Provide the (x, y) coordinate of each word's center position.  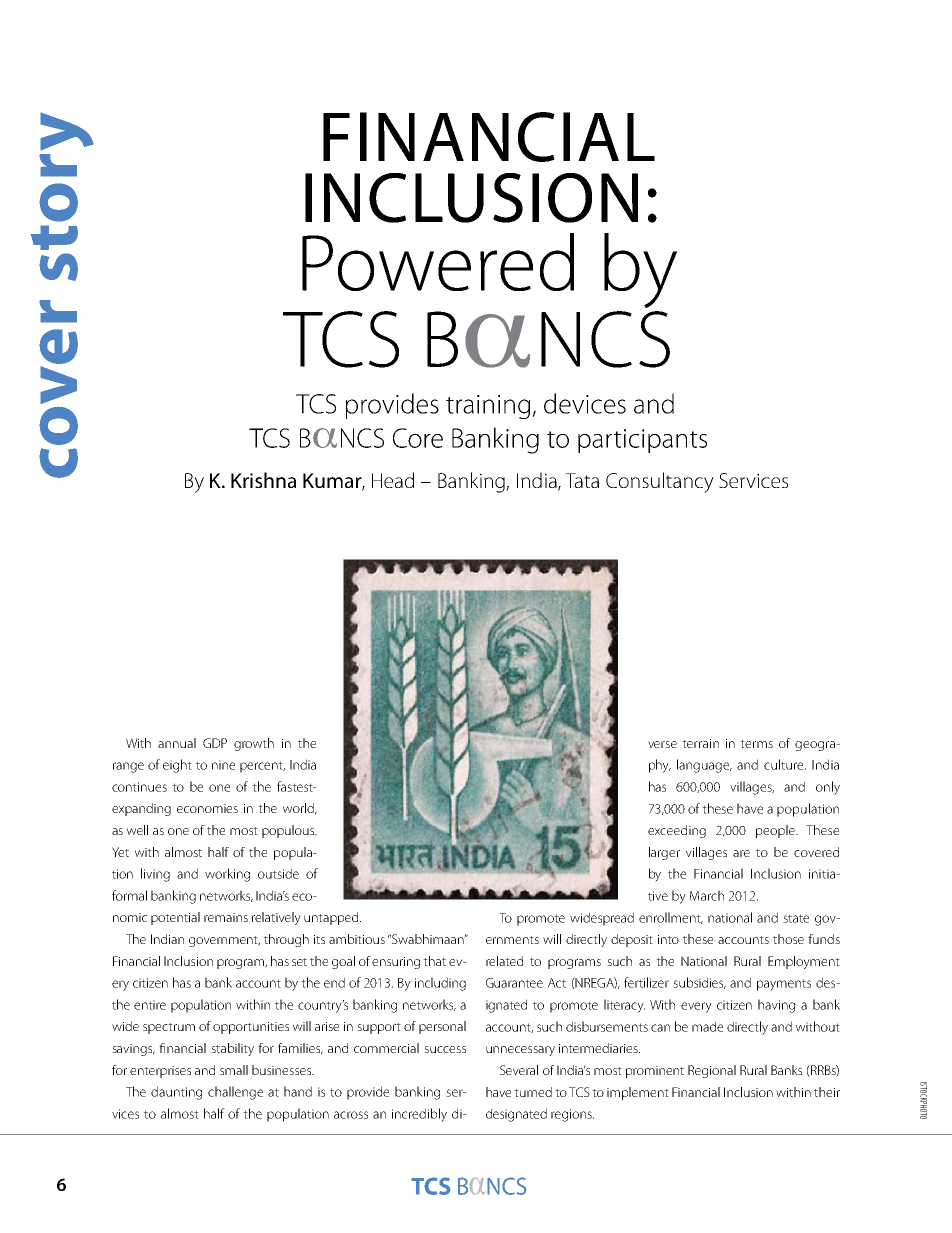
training (488, 407)
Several (519, 1070)
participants (642, 441)
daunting (176, 1093)
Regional (712, 1071)
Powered (438, 262)
